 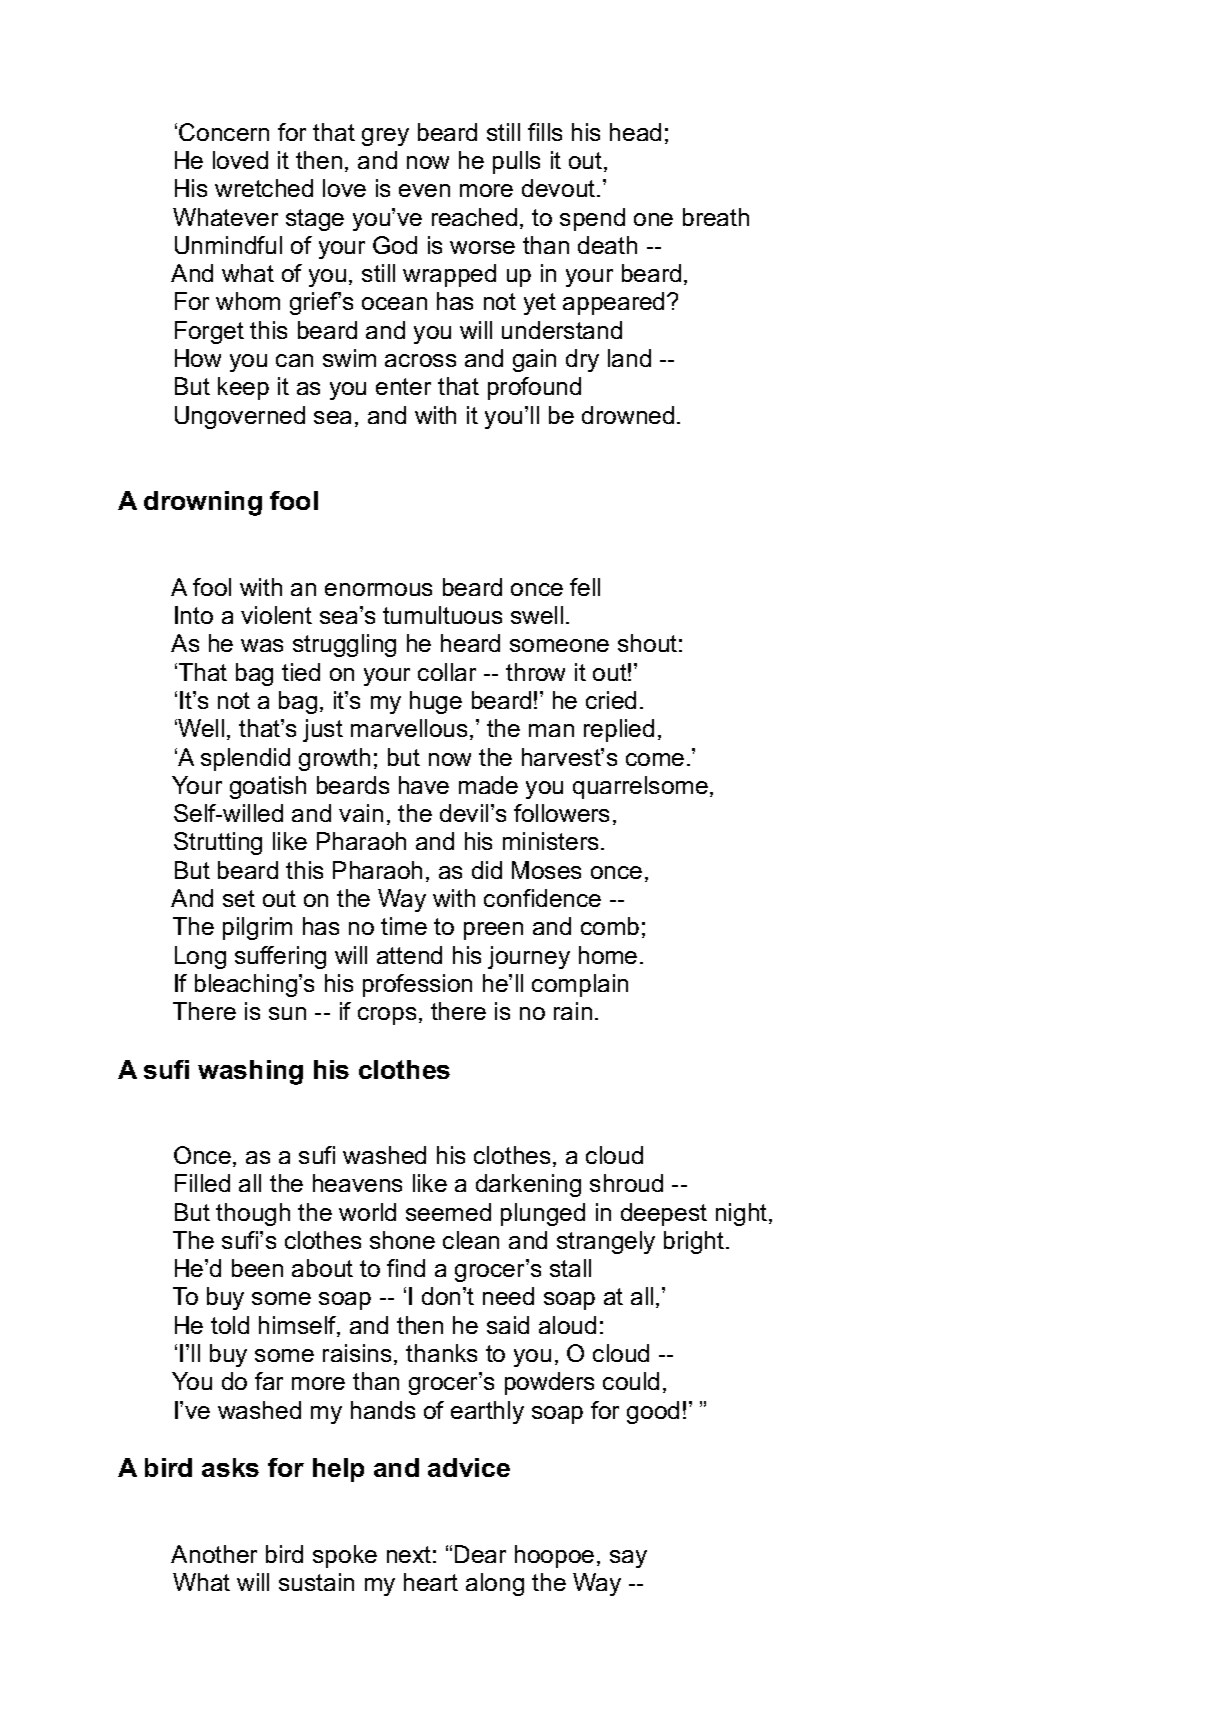 What do you see at coordinates (239, 898) in the screenshot?
I see `set` at bounding box center [239, 898].
